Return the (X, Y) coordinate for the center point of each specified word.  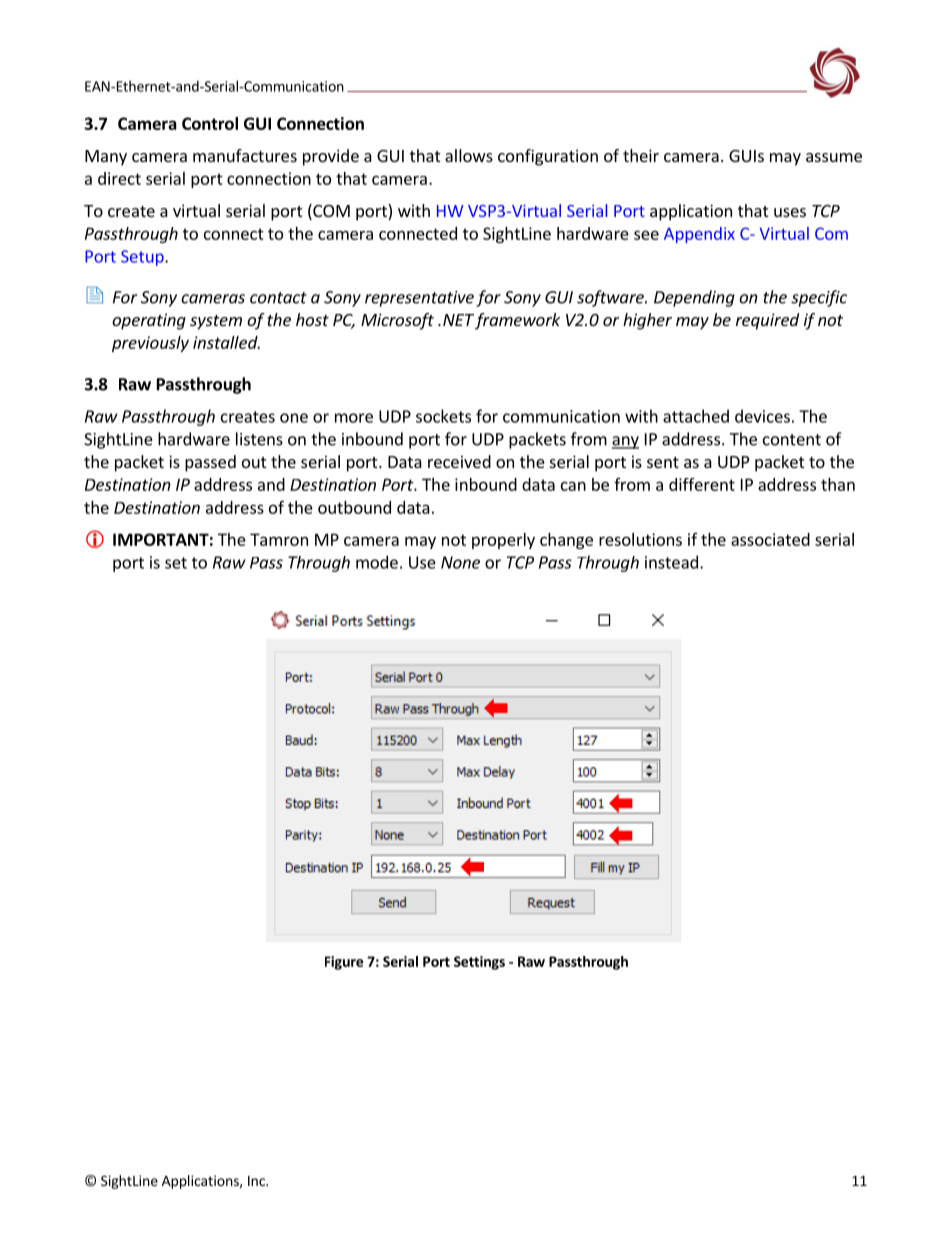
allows (469, 155)
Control (210, 123)
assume (834, 157)
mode (377, 562)
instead (671, 562)
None (460, 562)
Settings (479, 963)
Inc (257, 1181)
